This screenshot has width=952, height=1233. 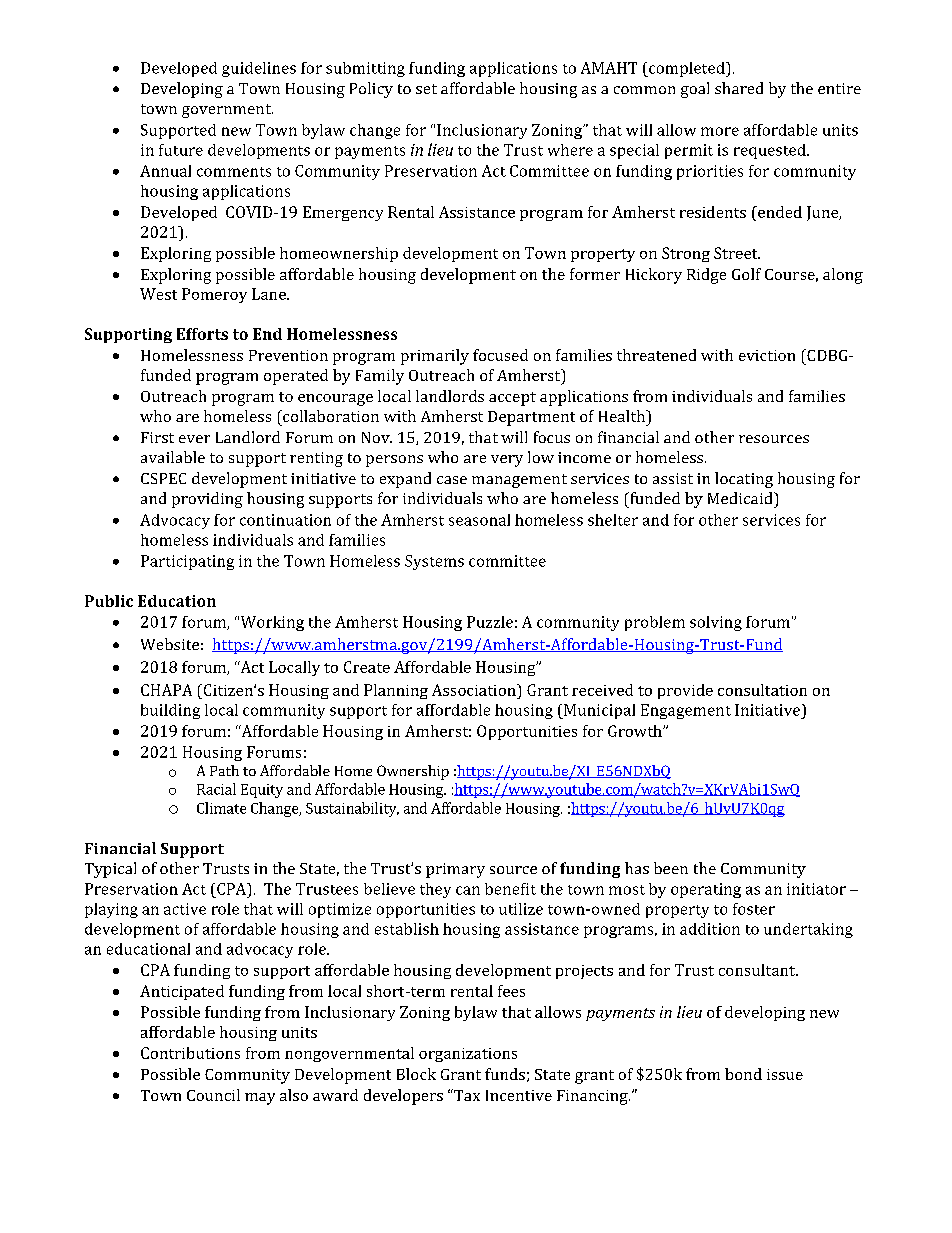 What do you see at coordinates (224, 770) in the screenshot?
I see `Path` at bounding box center [224, 770].
